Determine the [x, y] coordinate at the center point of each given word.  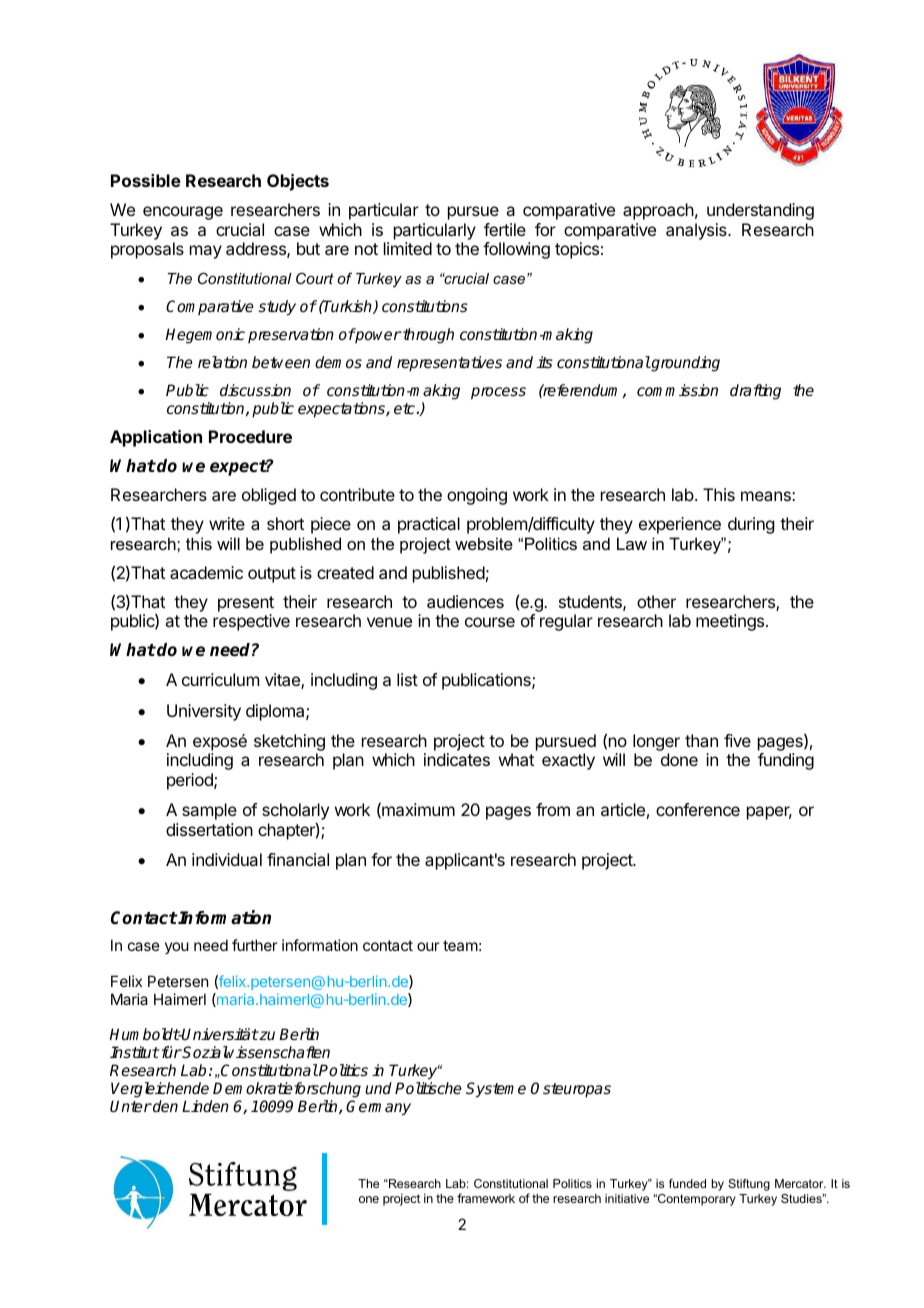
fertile [505, 229]
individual [227, 859]
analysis [697, 231]
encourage [183, 213]
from [553, 809]
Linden [205, 1106]
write [227, 523]
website [484, 543]
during [751, 525]
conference [698, 809]
